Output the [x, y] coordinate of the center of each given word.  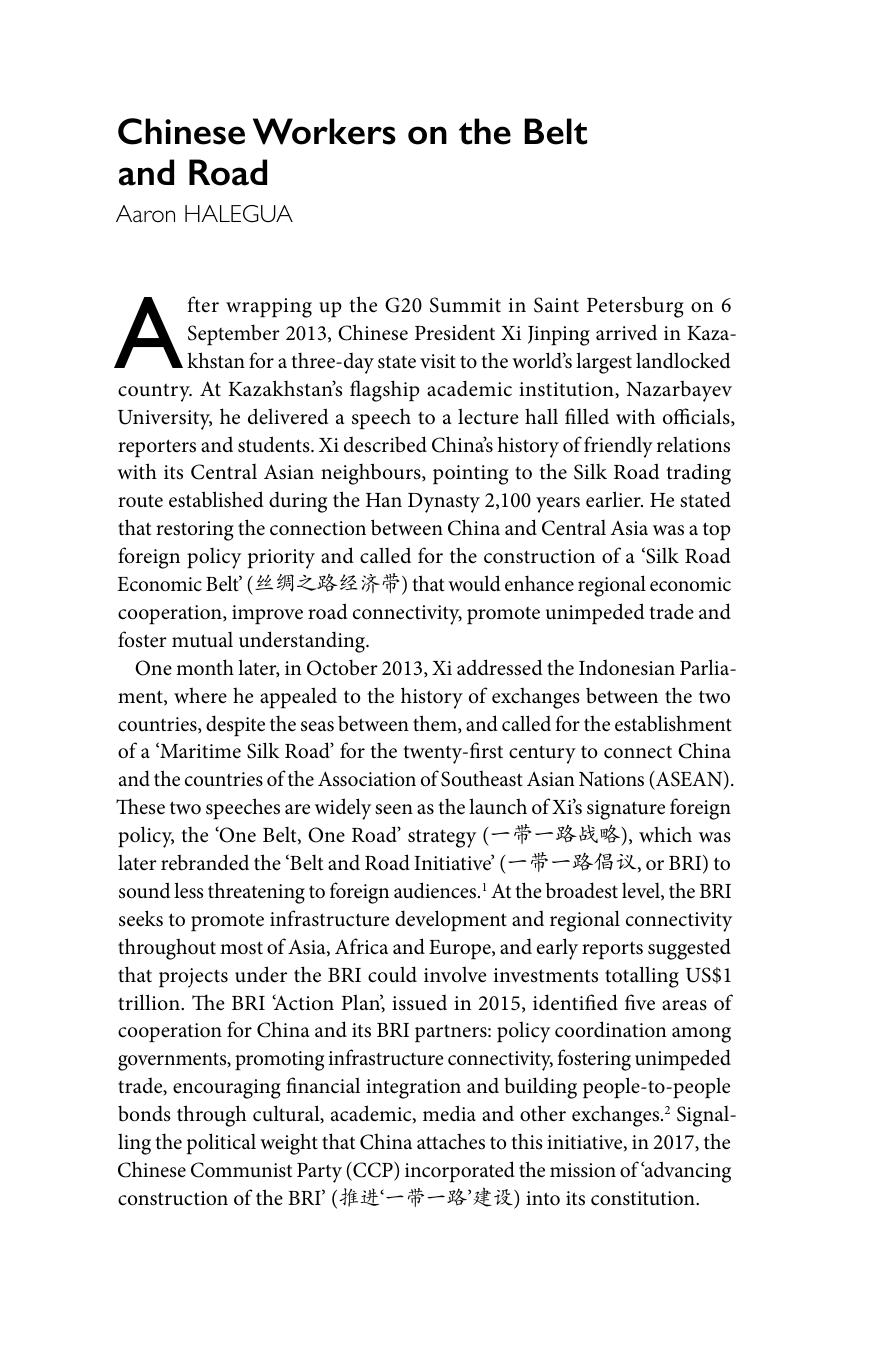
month [205, 667]
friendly [618, 447]
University [165, 420]
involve [455, 974]
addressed [500, 667]
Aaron [145, 213]
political [221, 1144]
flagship [385, 391]
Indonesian [627, 667]
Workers [324, 131]
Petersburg [635, 307]
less [188, 890]
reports [612, 950]
